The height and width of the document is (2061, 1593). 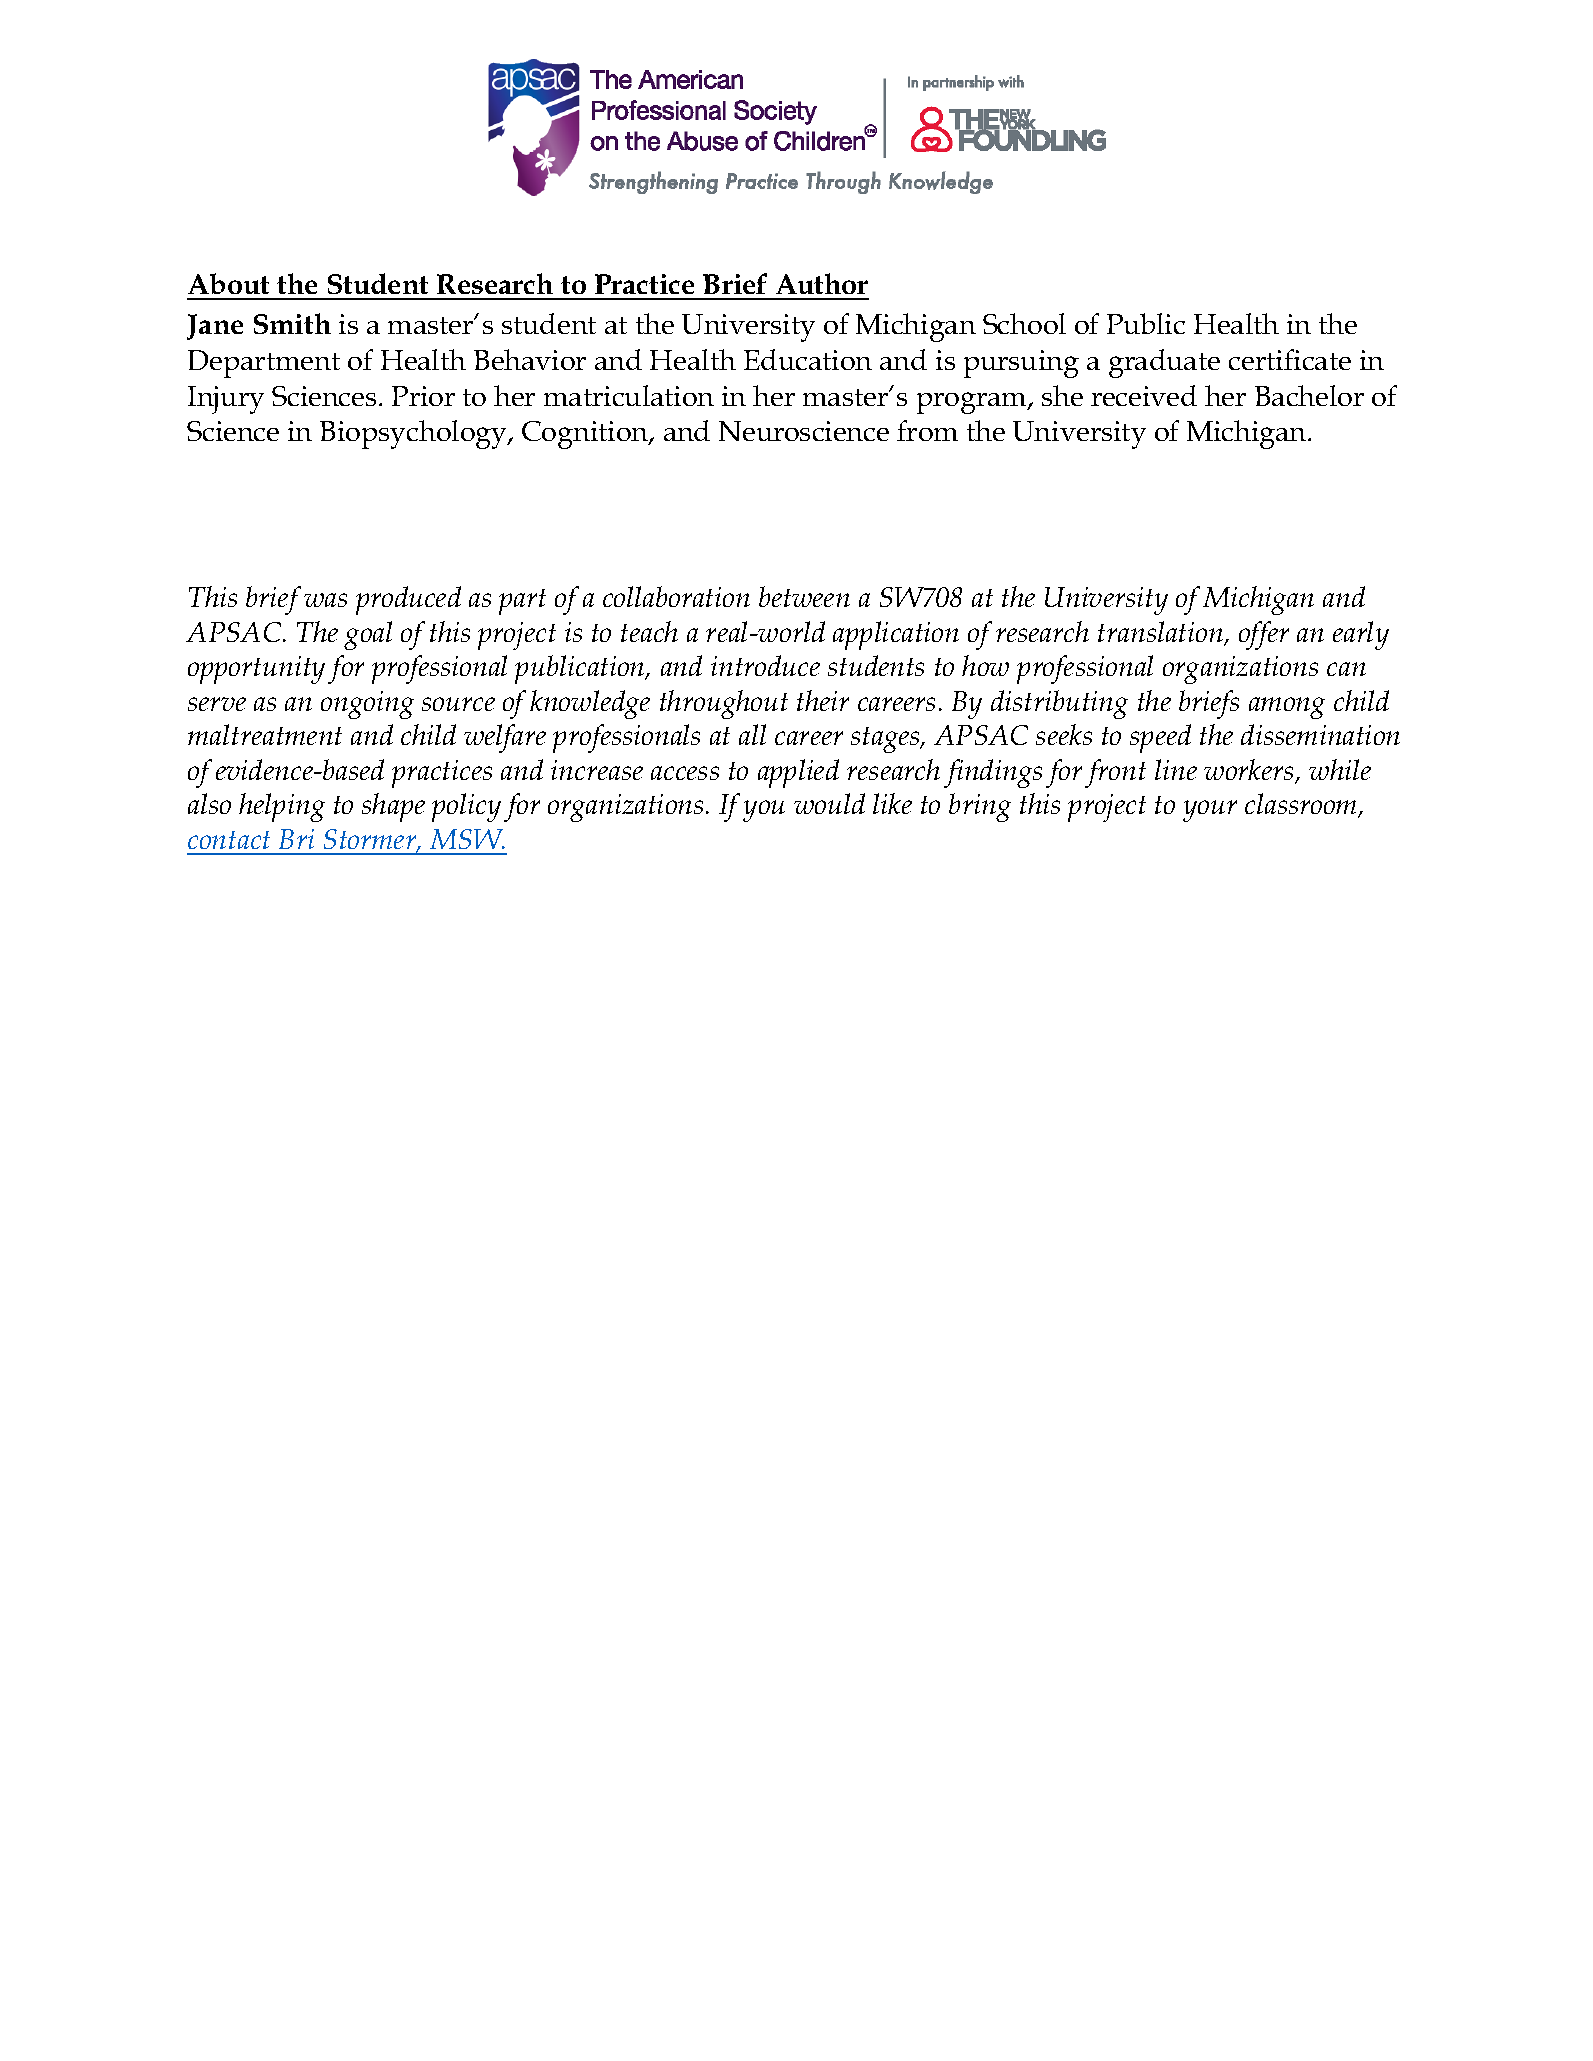 What do you see at coordinates (368, 635) in the document?
I see `goal` at bounding box center [368, 635].
